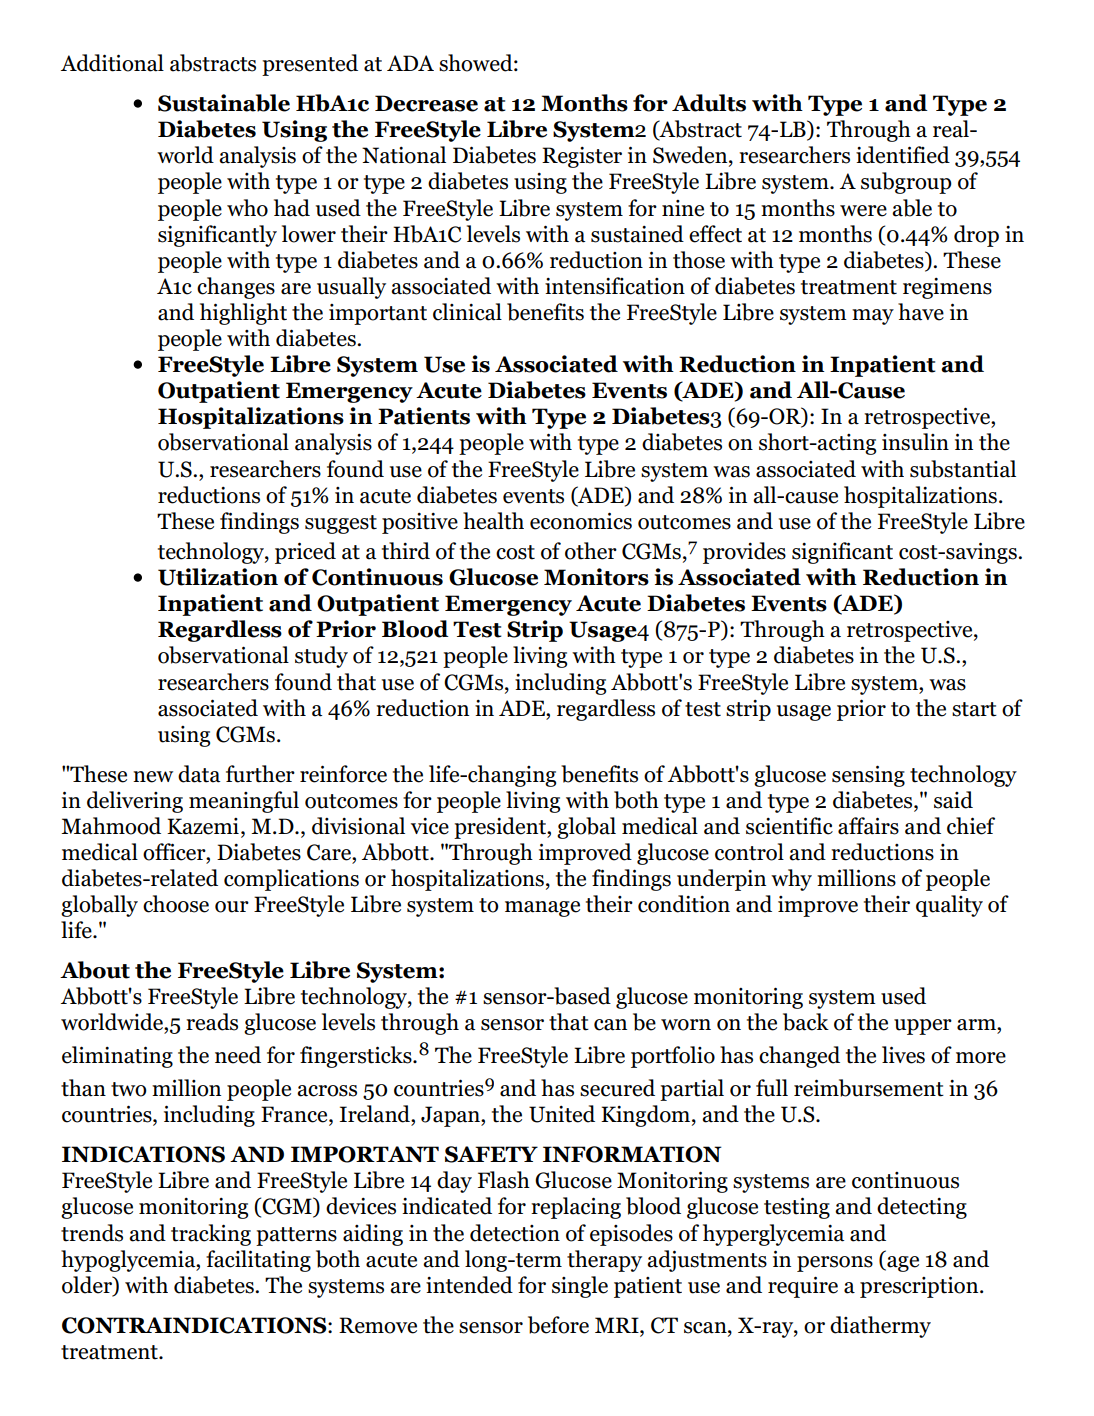 Image resolution: width=1094 pixels, height=1416 pixels. Describe the element at coordinates (562, 1114) in the document. I see `United` at that location.
